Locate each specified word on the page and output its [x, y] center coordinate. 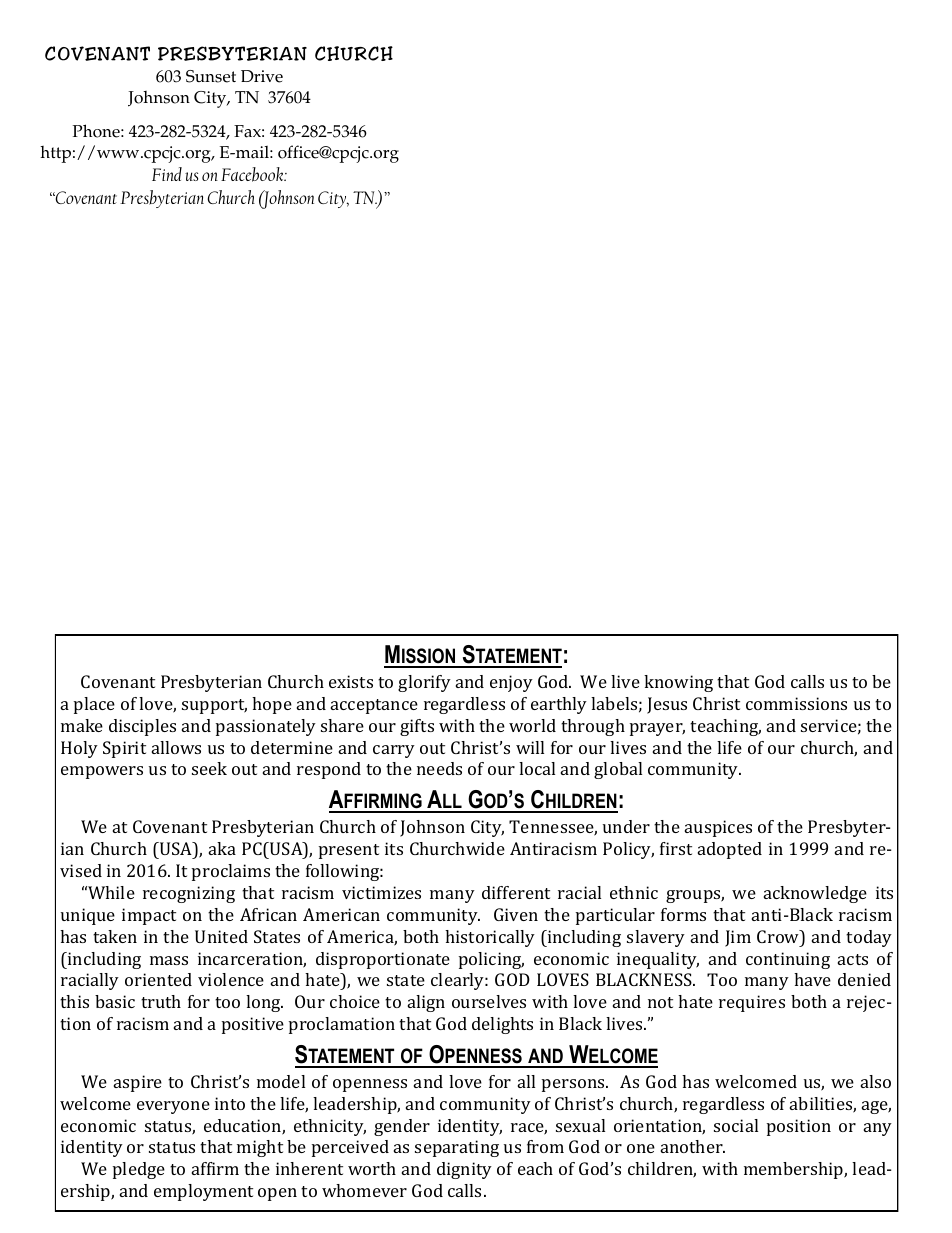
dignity [464, 1170]
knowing [678, 683]
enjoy [511, 683]
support [214, 706]
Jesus [667, 705]
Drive [262, 76]
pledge [139, 1170]
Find [167, 174]
